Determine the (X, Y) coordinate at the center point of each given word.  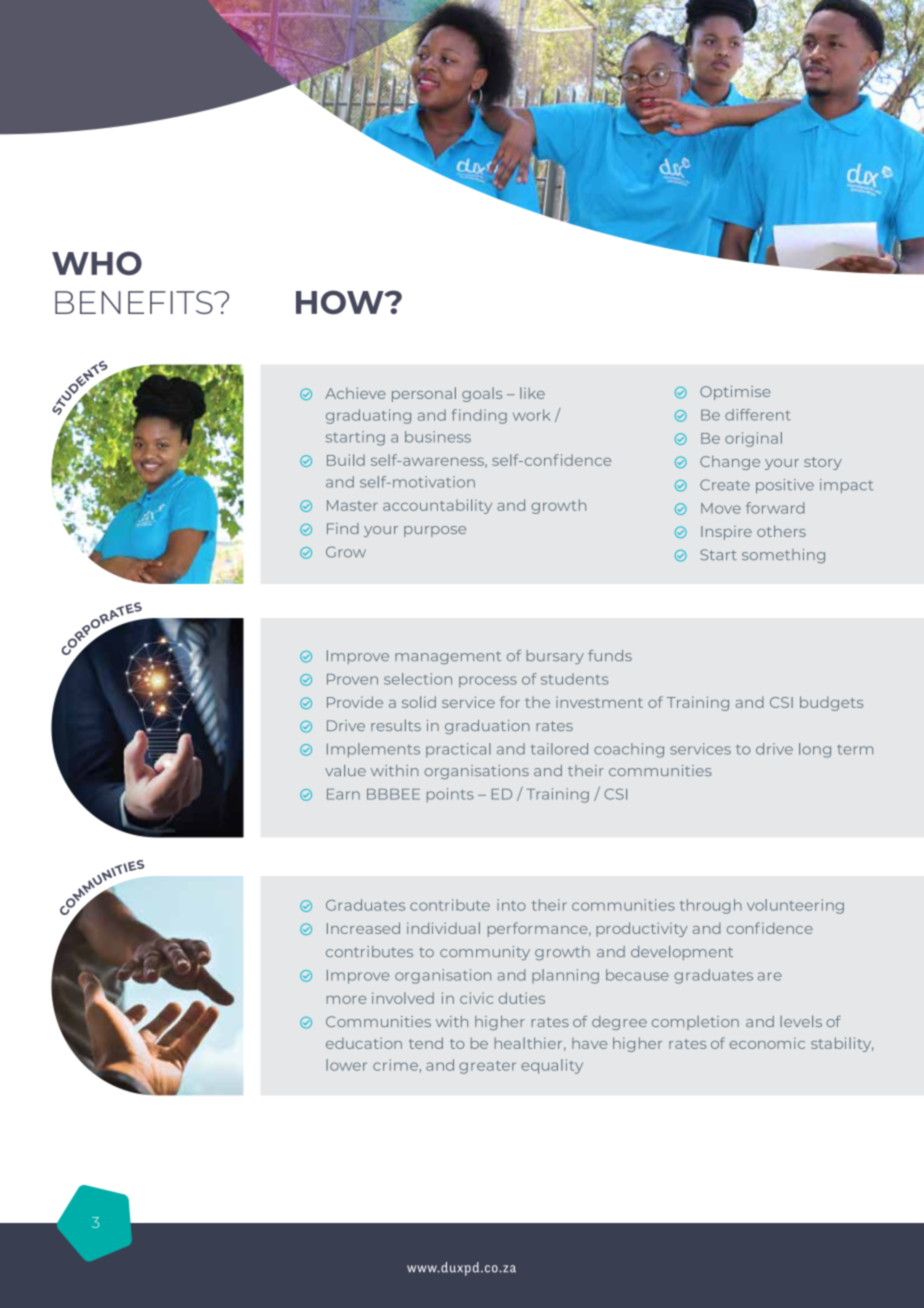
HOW (341, 302)
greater (487, 1067)
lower (346, 1065)
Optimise (735, 393)
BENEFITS (135, 302)
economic (767, 1043)
